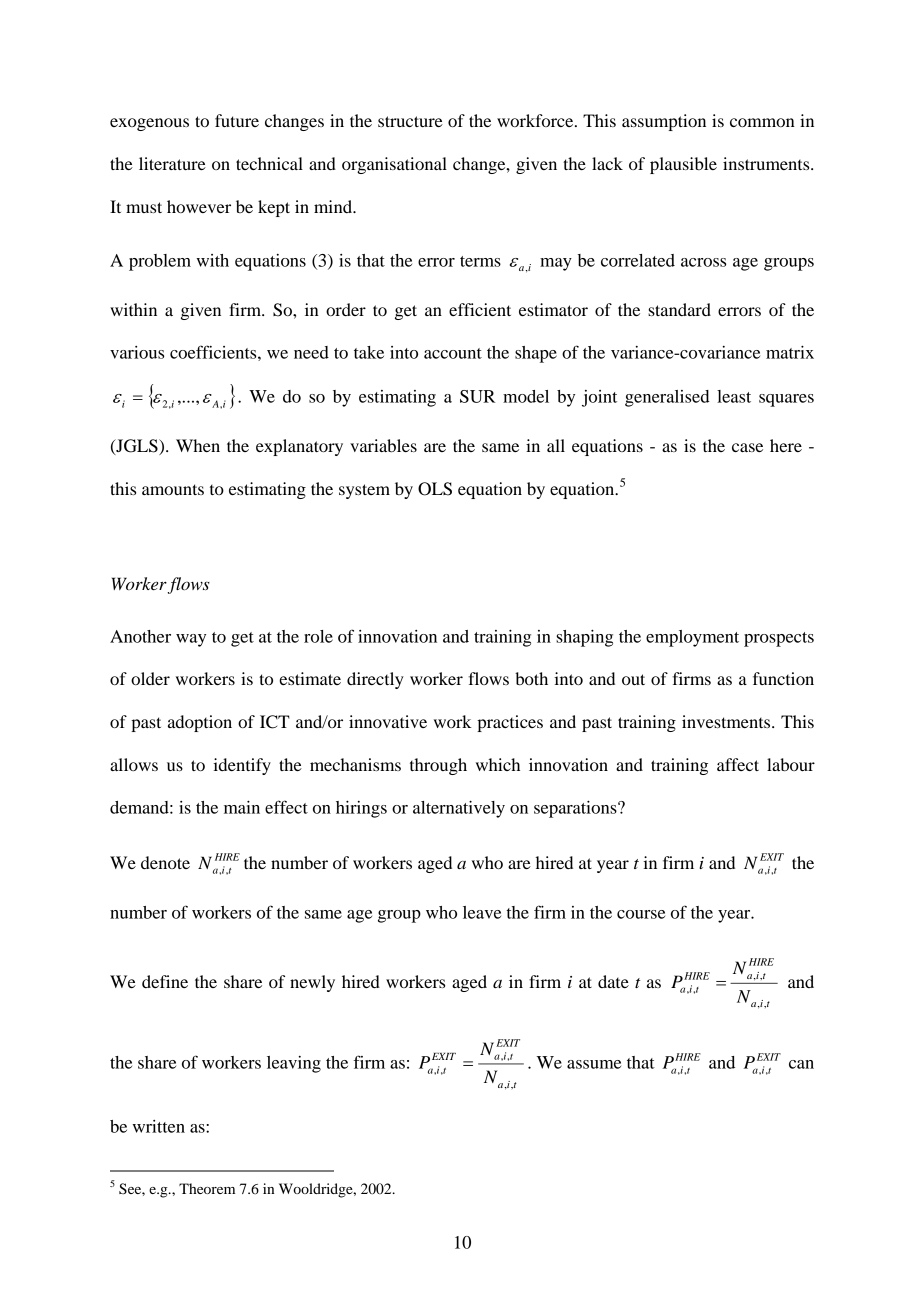 Image resolution: width=924 pixels, height=1308 pixels. I want to click on way, so click(191, 640).
